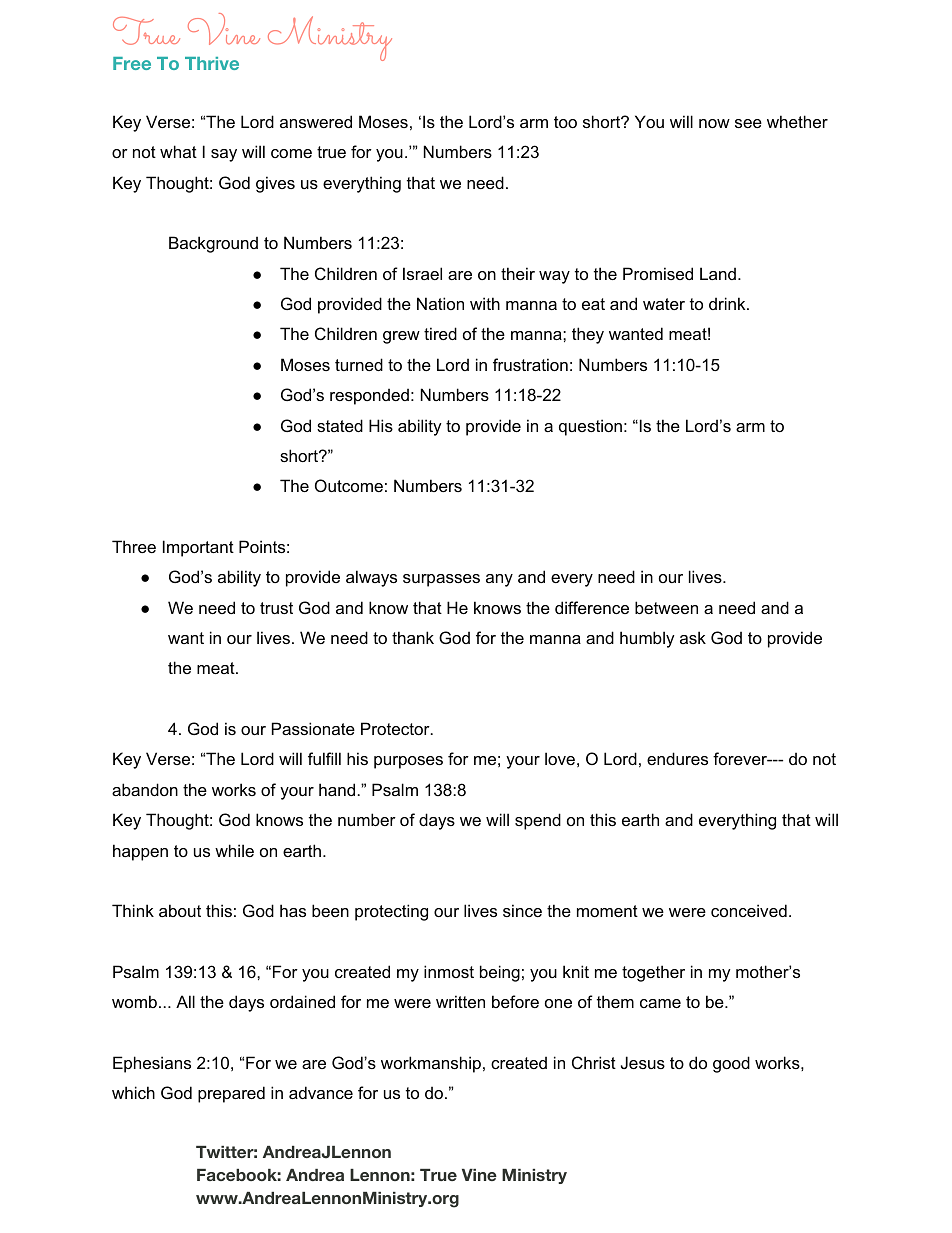  I want to click on between, so click(666, 607).
